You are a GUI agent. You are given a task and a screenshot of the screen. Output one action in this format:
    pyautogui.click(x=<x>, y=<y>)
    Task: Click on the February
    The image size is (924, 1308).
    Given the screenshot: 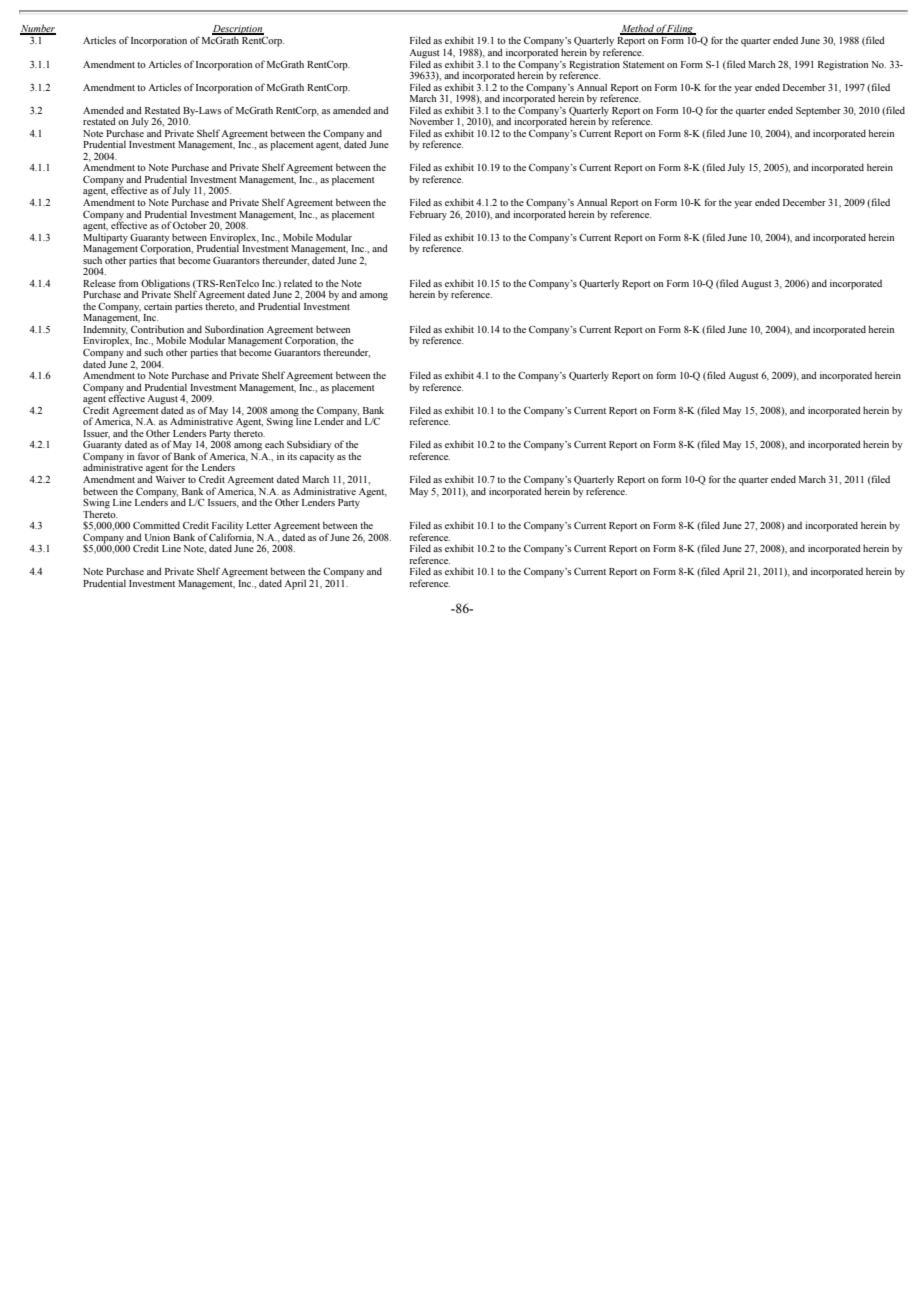 What is the action you would take?
    pyautogui.click(x=428, y=215)
